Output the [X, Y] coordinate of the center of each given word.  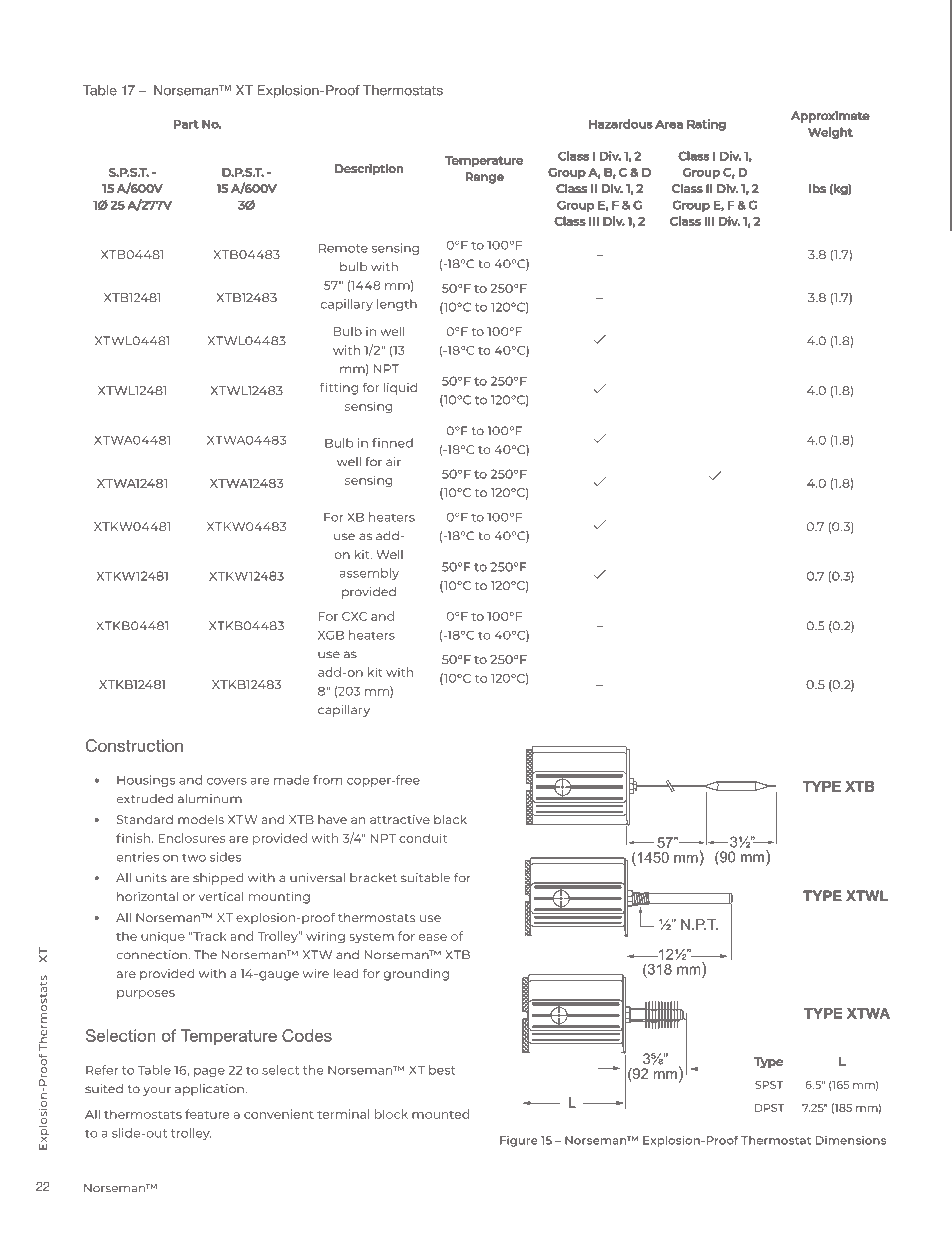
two [194, 857]
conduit [423, 838]
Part [186, 124]
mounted [440, 1114]
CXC [354, 616]
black [450, 819]
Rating [707, 125]
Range [485, 178]
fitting [339, 388]
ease [433, 937]
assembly [369, 574]
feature [207, 1114]
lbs [818, 188]
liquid [400, 389]
